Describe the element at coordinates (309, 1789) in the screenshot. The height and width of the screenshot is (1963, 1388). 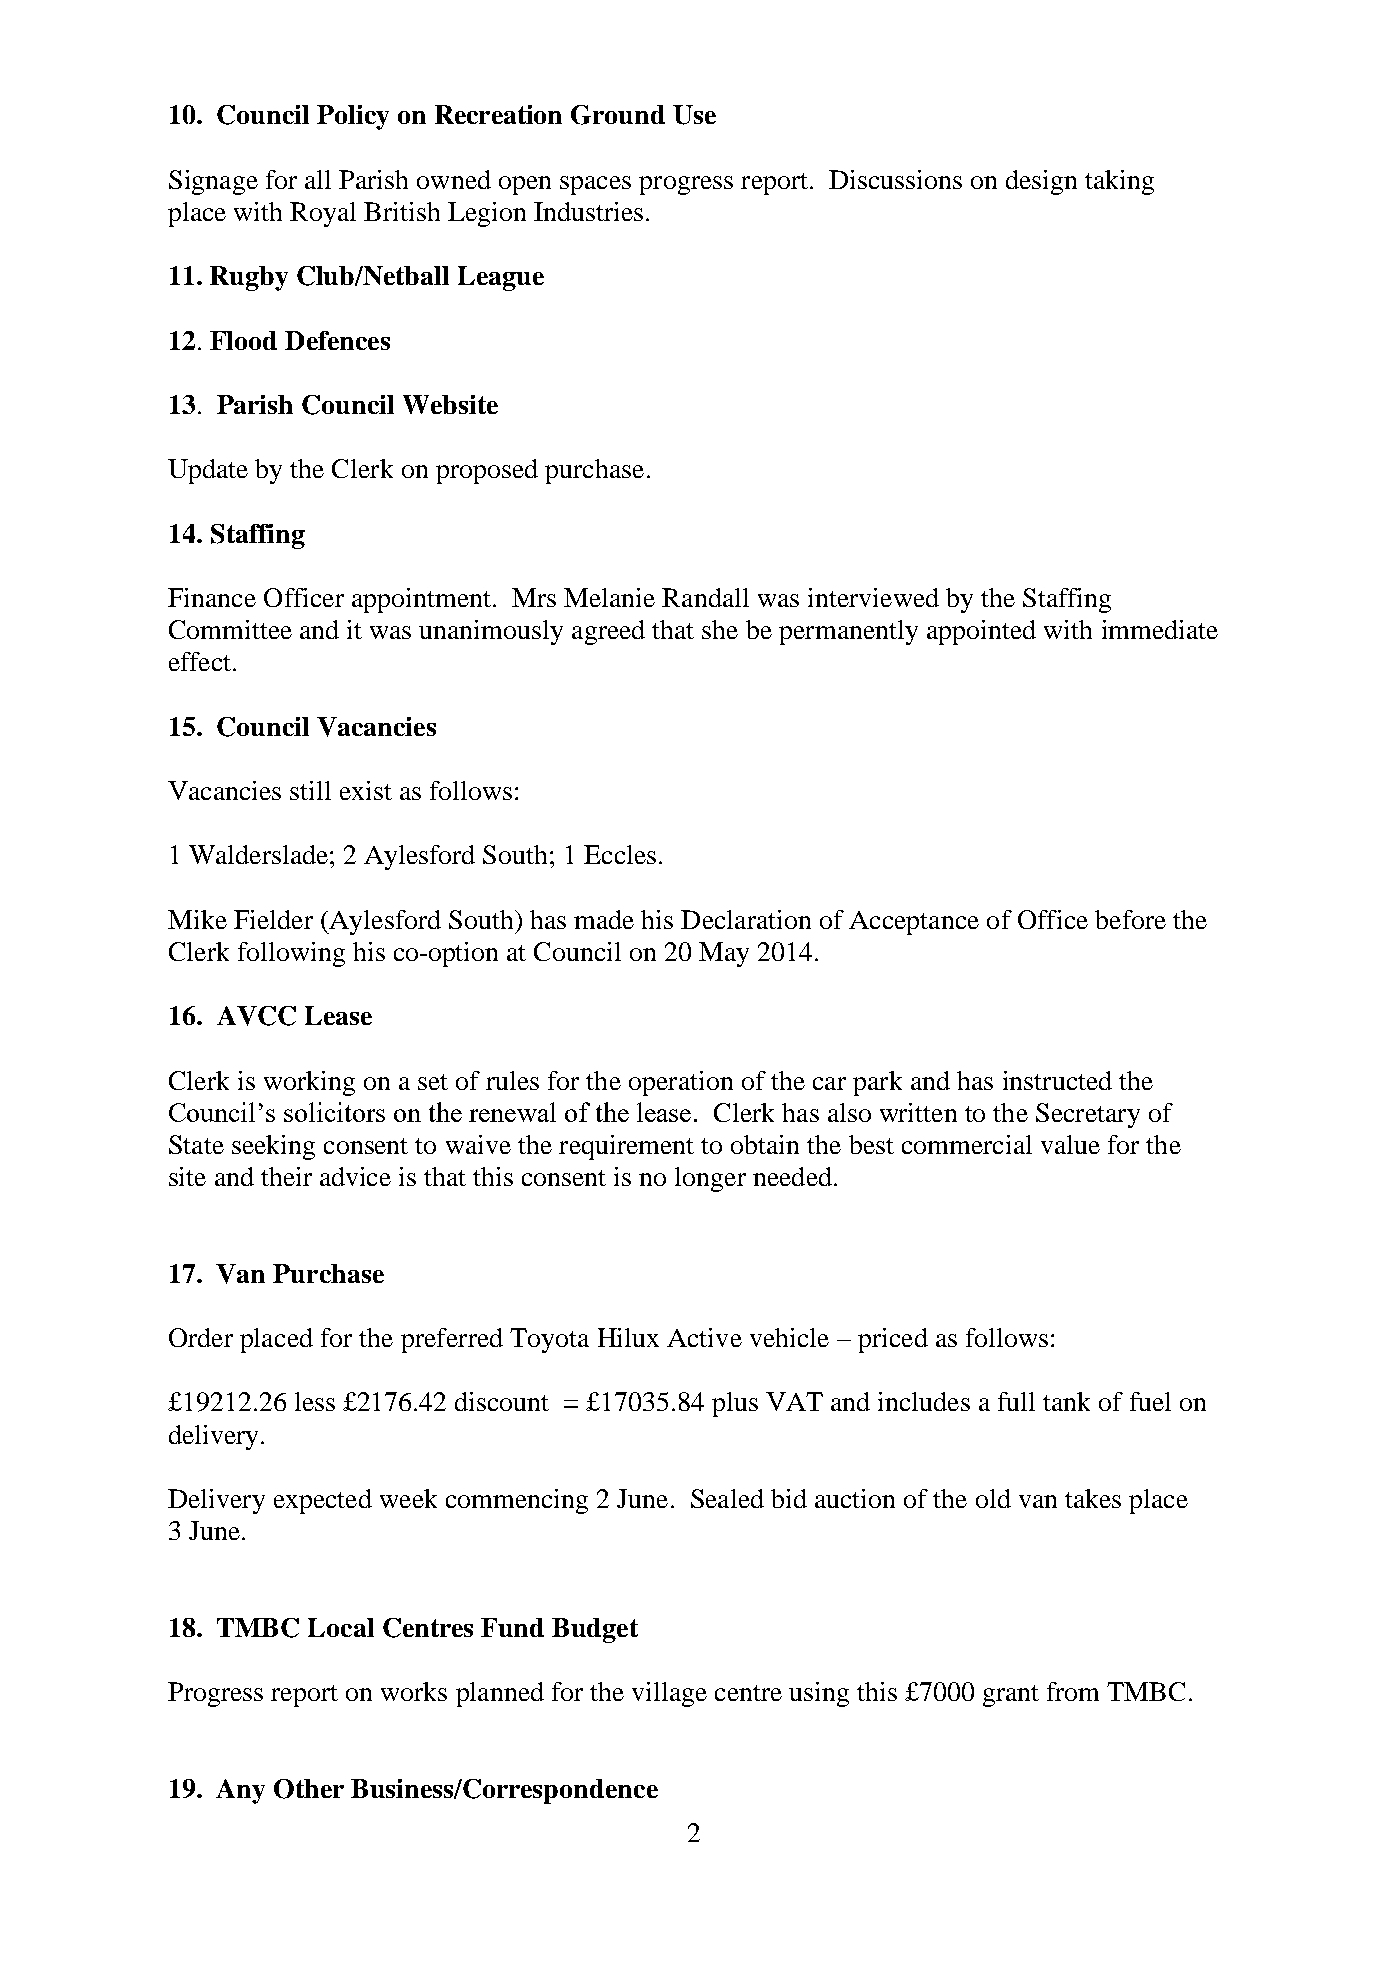
I see `Other` at that location.
